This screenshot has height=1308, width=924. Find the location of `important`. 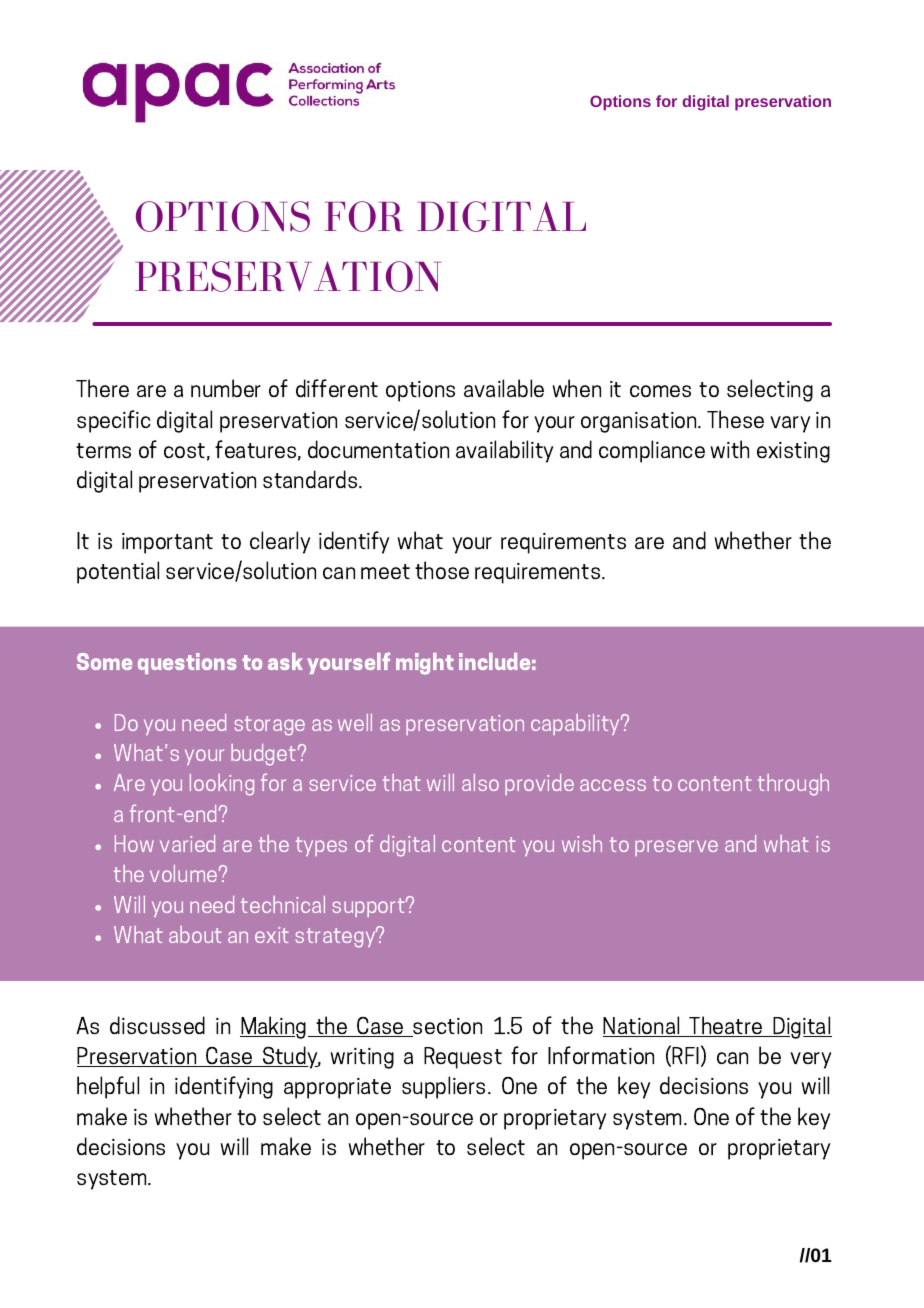

important is located at coordinates (167, 543).
